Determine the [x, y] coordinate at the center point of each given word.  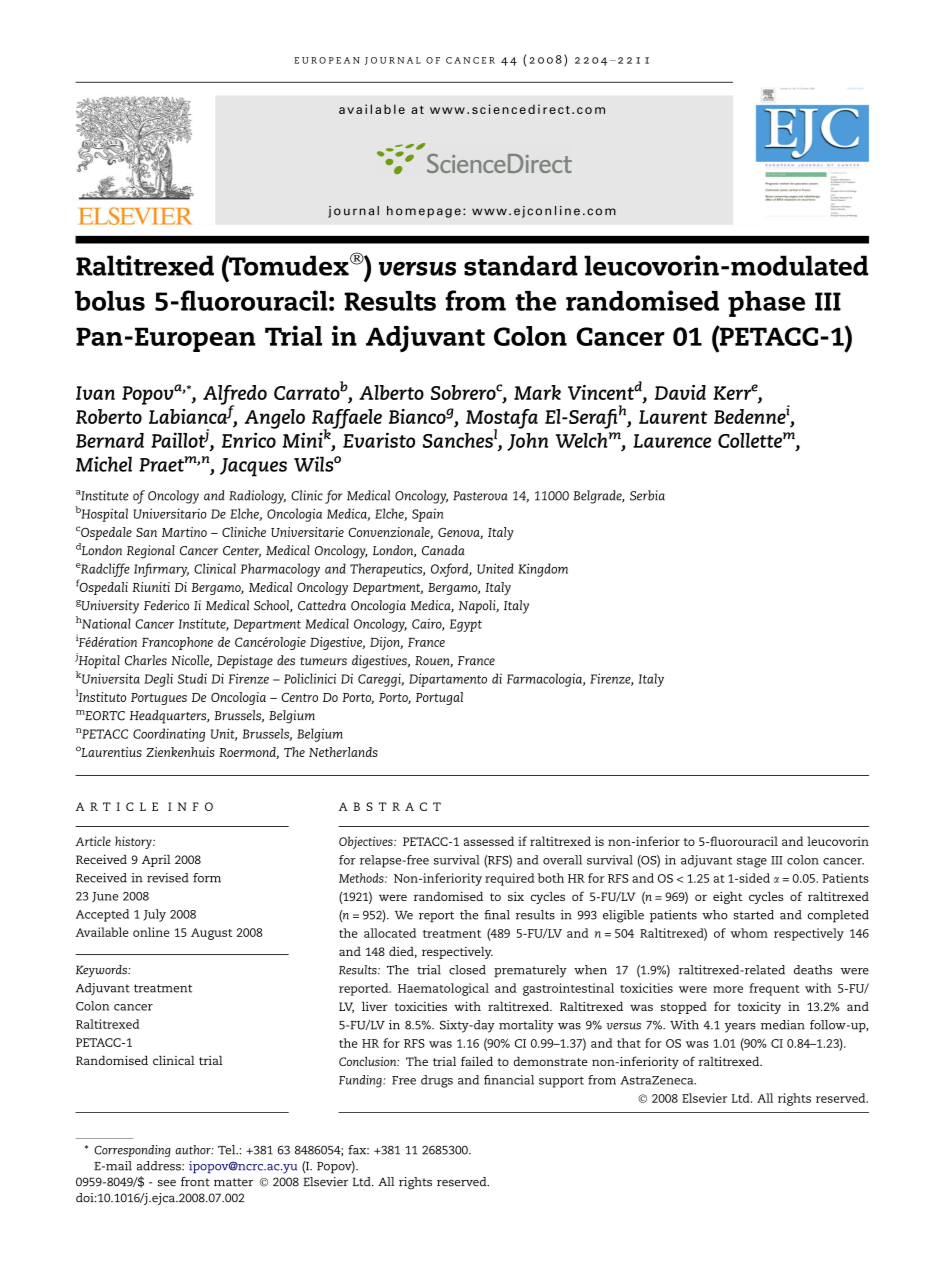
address [160, 1166]
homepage [424, 212]
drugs [437, 1081]
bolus [110, 301]
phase [766, 304]
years [740, 1028]
